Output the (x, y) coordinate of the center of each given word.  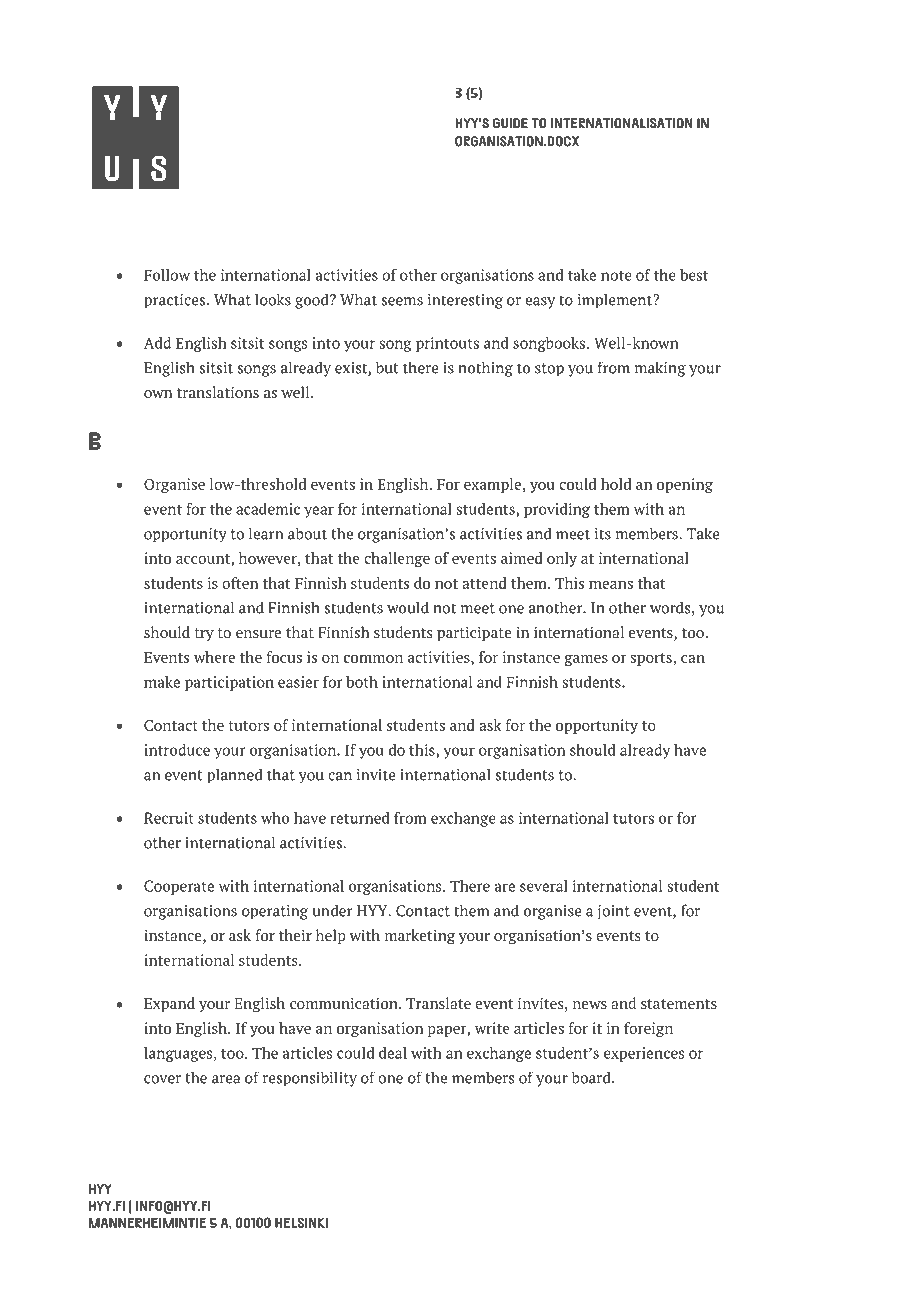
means (611, 585)
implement (616, 301)
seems (402, 301)
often (240, 583)
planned (235, 776)
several (544, 886)
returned (360, 818)
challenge (397, 559)
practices (176, 301)
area (226, 1079)
